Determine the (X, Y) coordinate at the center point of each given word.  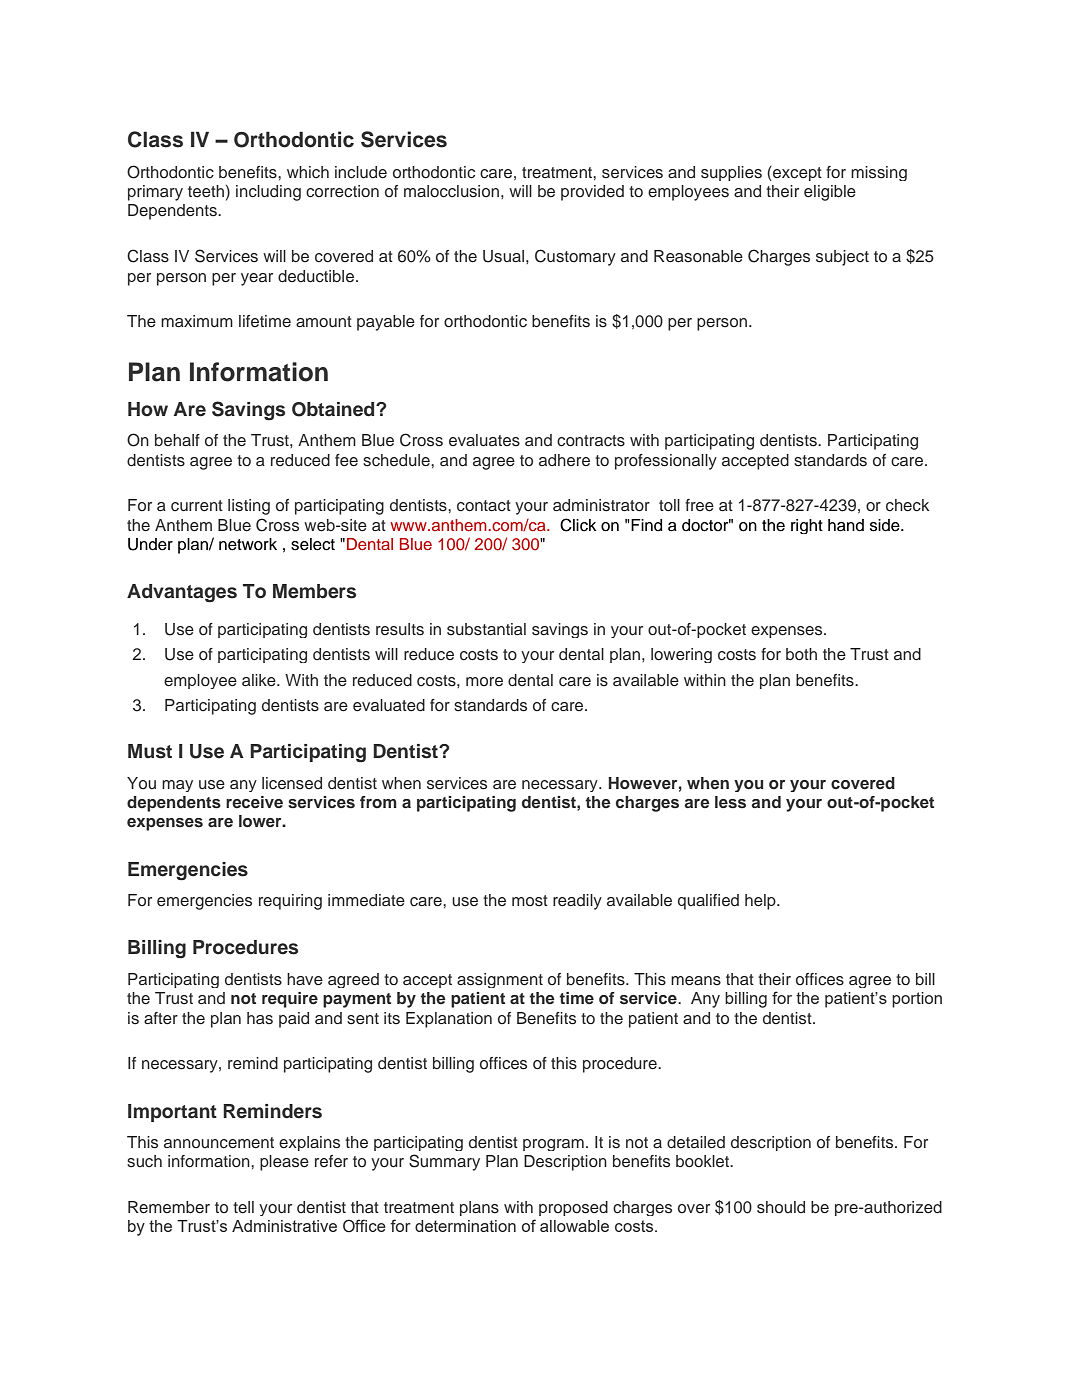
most (530, 901)
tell (243, 1207)
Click (578, 525)
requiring (290, 902)
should (781, 1207)
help (761, 902)
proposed (573, 1208)
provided (592, 193)
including (268, 193)
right (807, 526)
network (248, 544)
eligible (830, 193)
